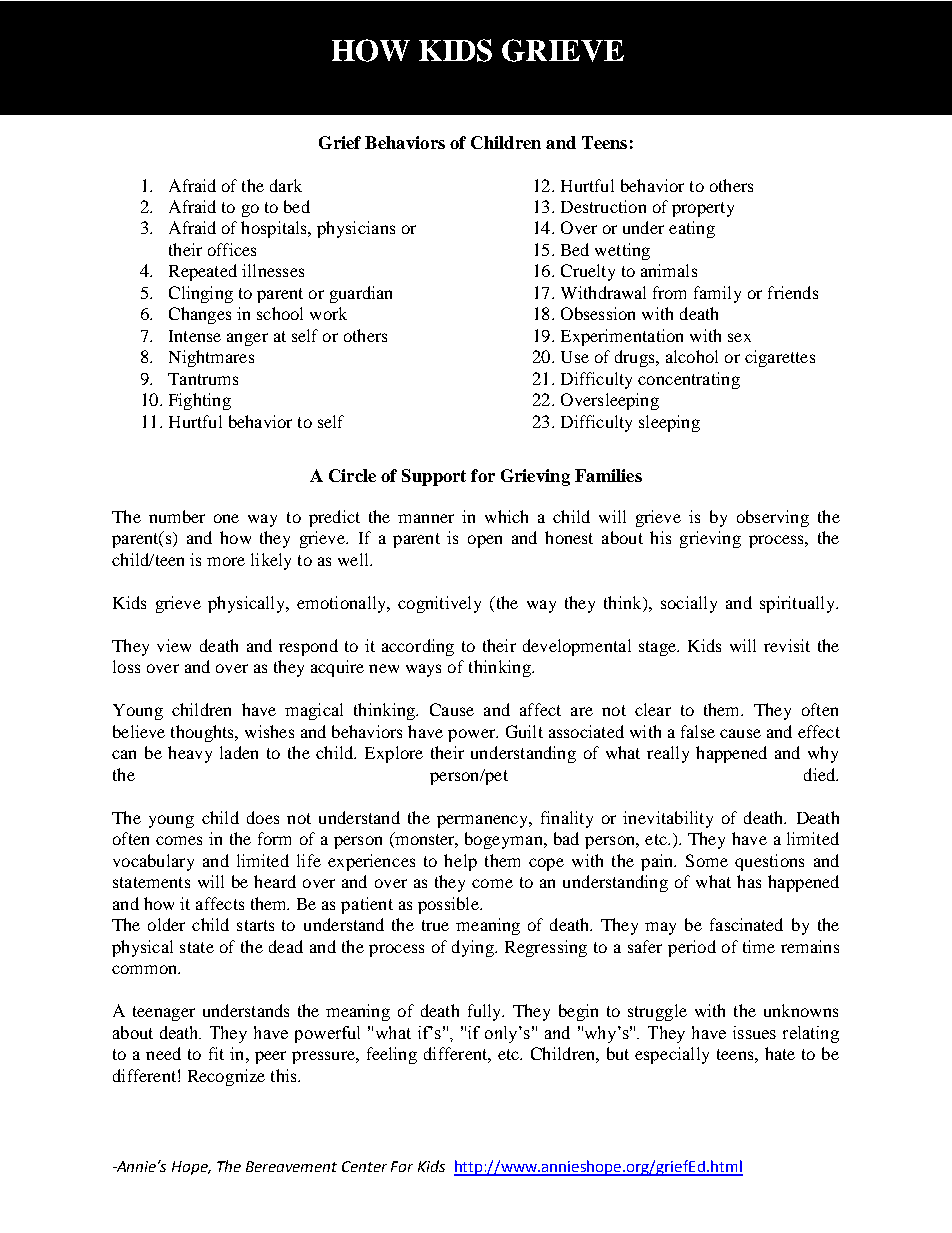  I want to click on Fighting, so click(200, 401).
